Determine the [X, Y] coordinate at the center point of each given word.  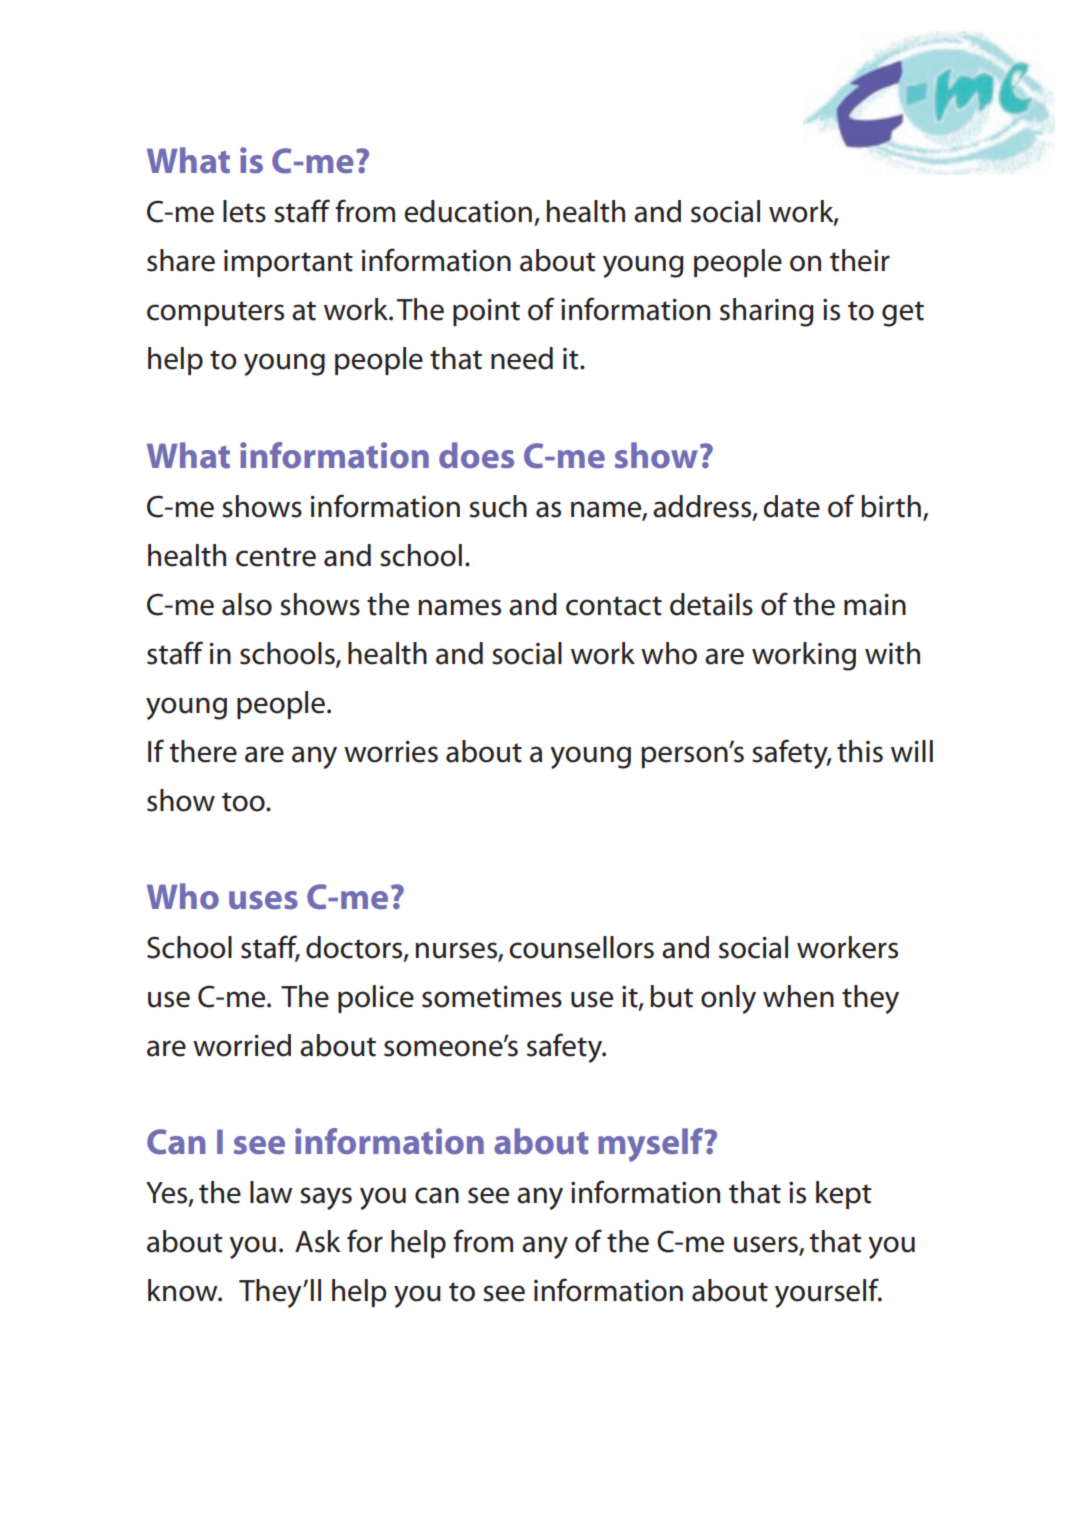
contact [614, 606]
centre [276, 557]
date [791, 506]
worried [242, 1045]
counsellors [581, 947]
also [247, 604]
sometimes [492, 997]
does [476, 455]
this [860, 751]
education [468, 211]
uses [263, 900]
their [860, 260]
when [798, 996]
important [288, 263]
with [892, 653]
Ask [318, 1241]
